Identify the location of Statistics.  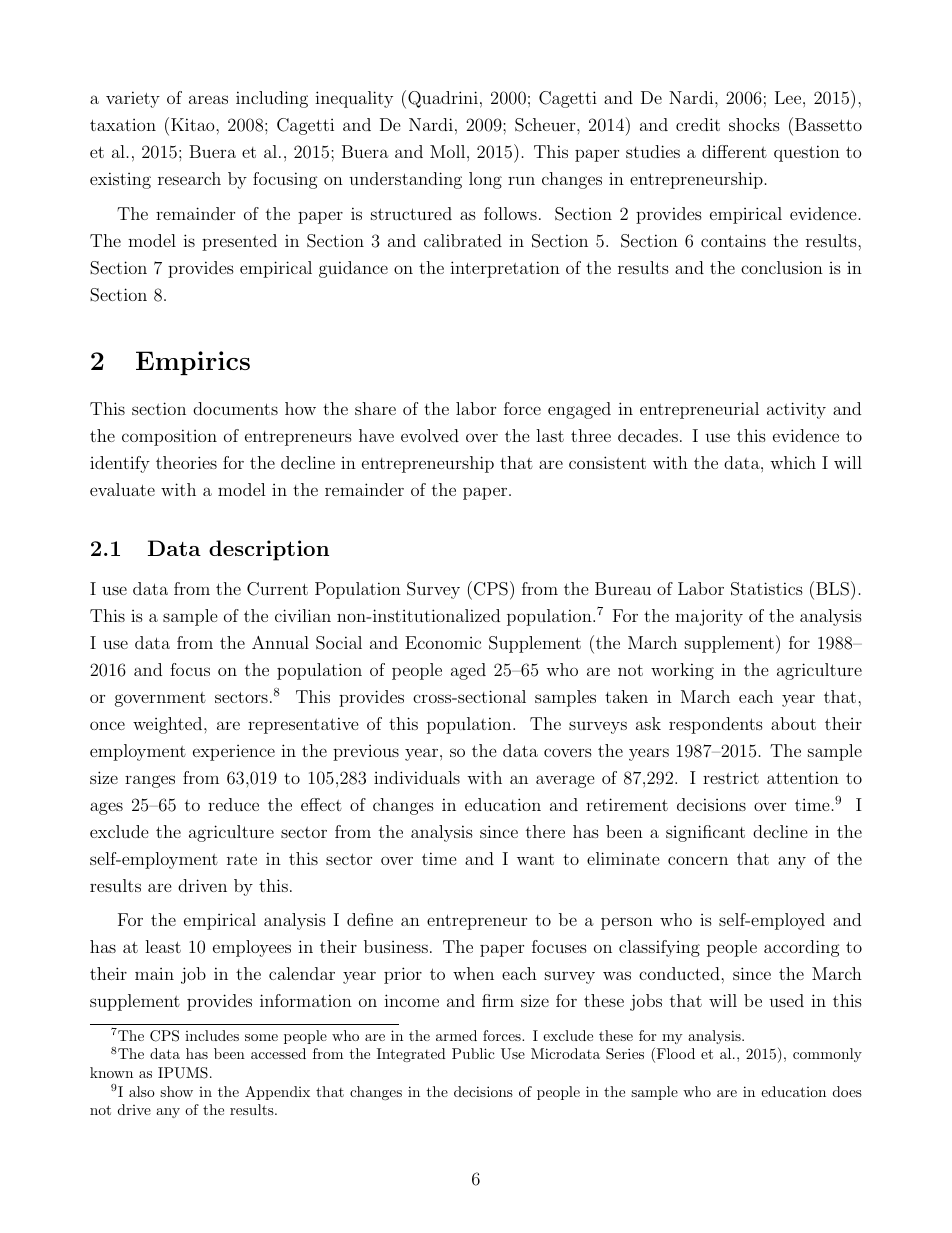
(767, 589).
